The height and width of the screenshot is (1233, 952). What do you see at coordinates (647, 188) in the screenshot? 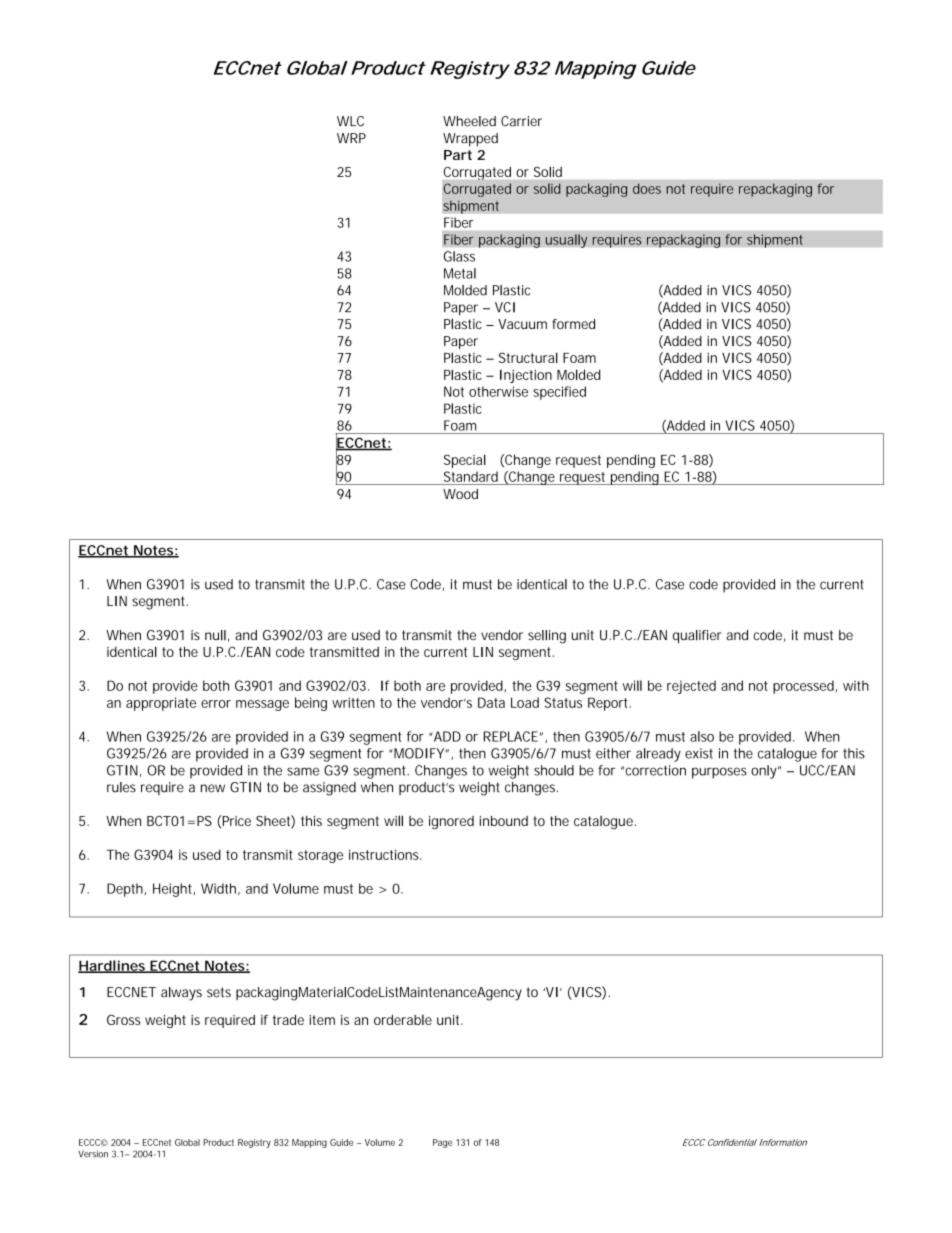
I see `does` at bounding box center [647, 188].
